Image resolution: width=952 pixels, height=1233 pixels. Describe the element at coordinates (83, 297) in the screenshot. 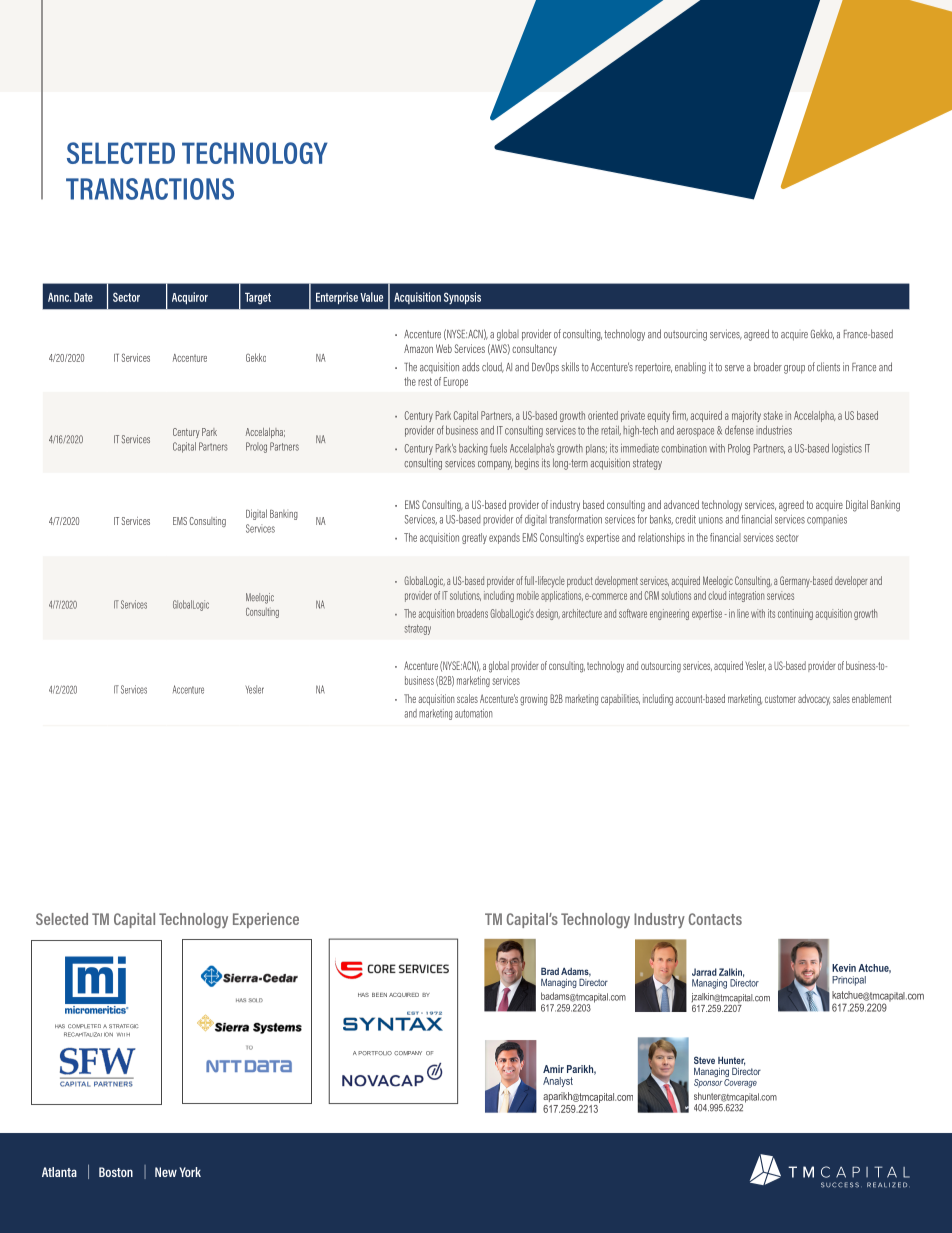

I see `Date` at that location.
